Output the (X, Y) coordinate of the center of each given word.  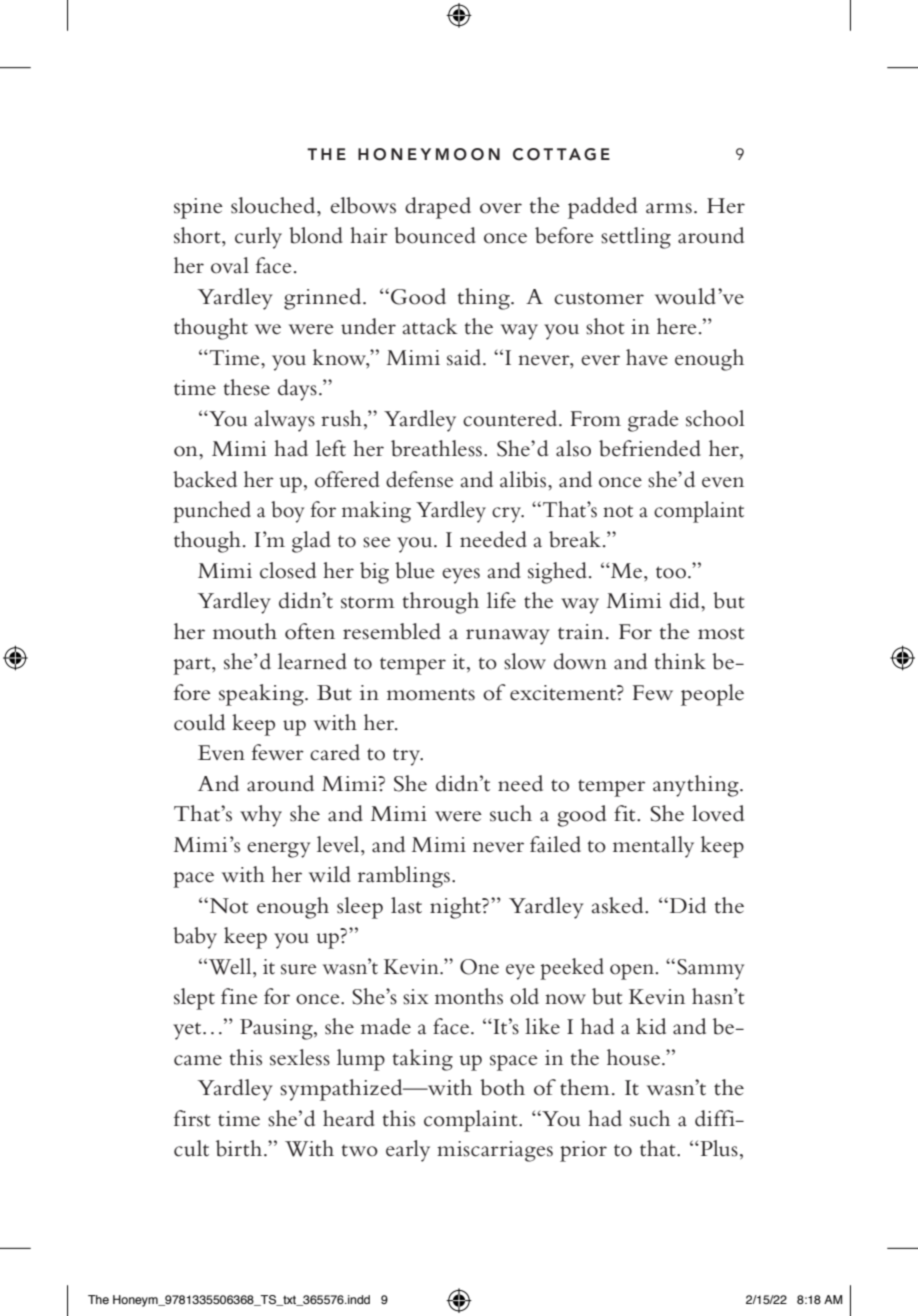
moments (431, 694)
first (192, 1118)
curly (258, 238)
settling (636, 238)
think (680, 661)
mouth (245, 631)
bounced (435, 235)
